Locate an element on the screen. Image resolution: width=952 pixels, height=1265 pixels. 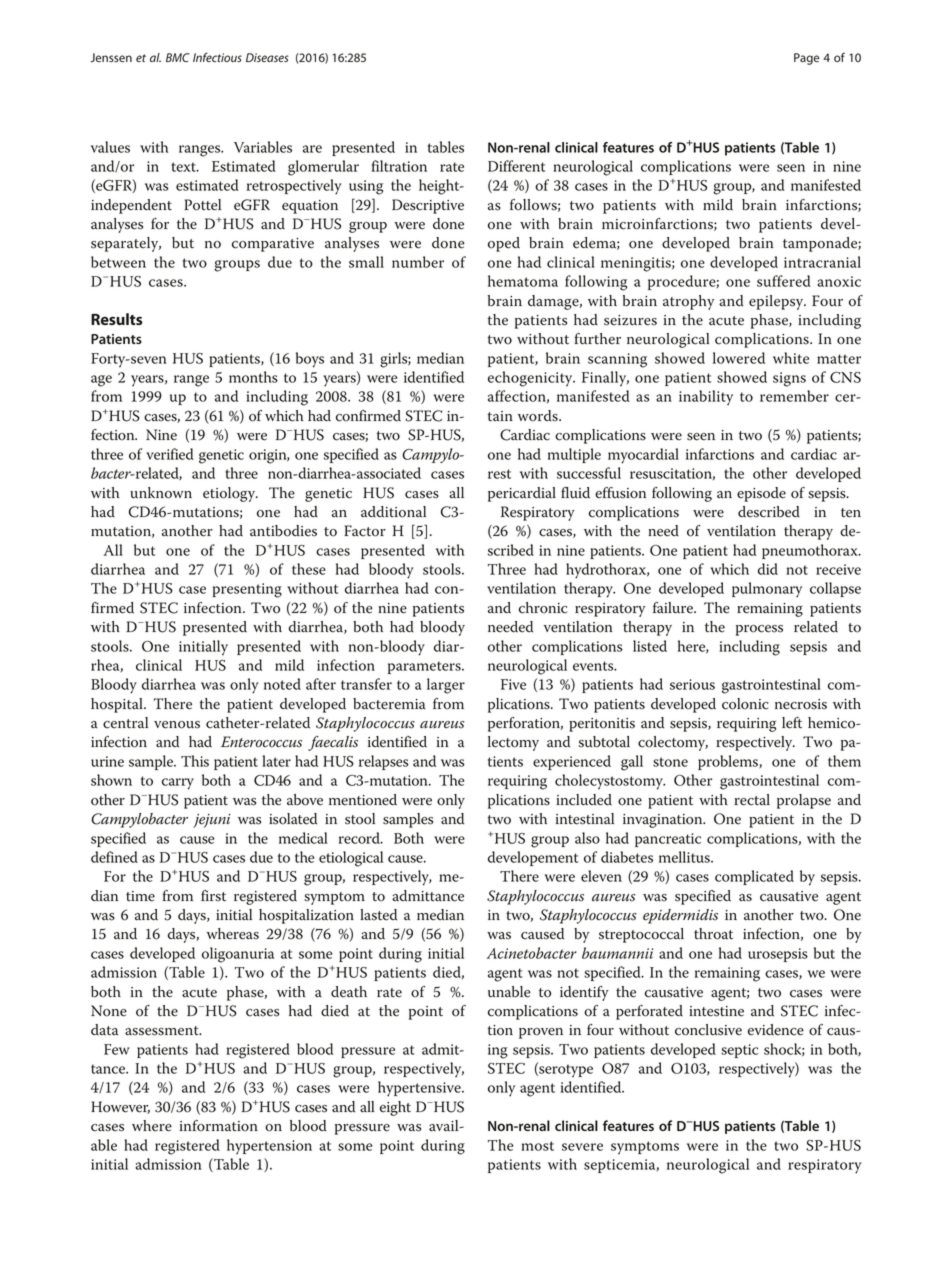
However is located at coordinates (120, 1107).
